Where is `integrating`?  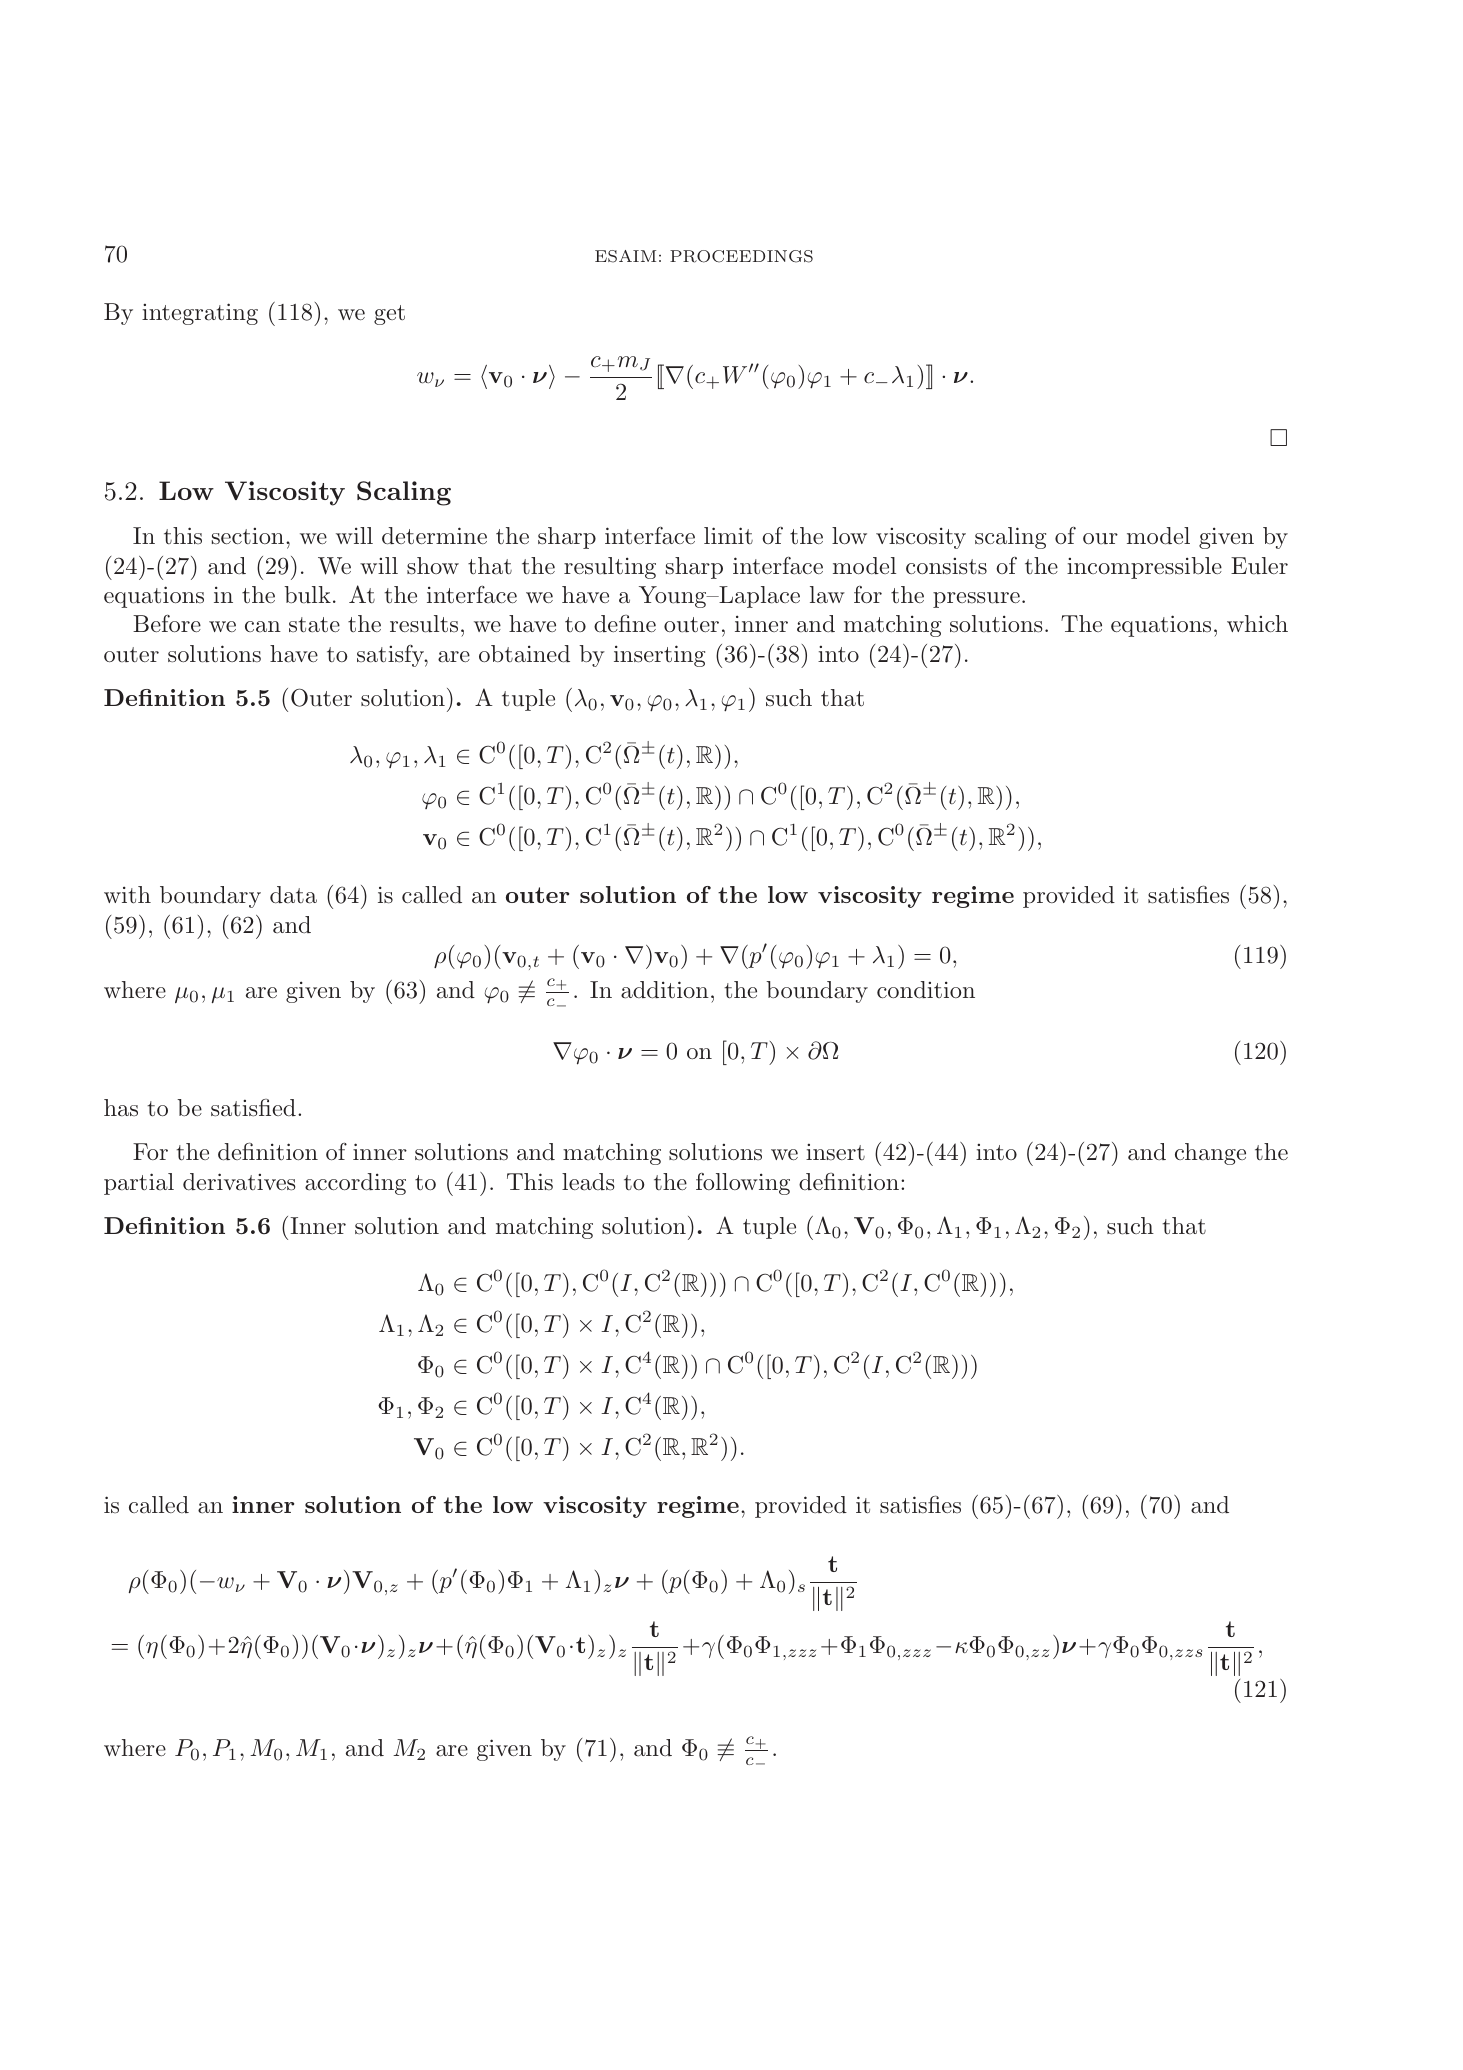
integrating is located at coordinates (200, 314).
